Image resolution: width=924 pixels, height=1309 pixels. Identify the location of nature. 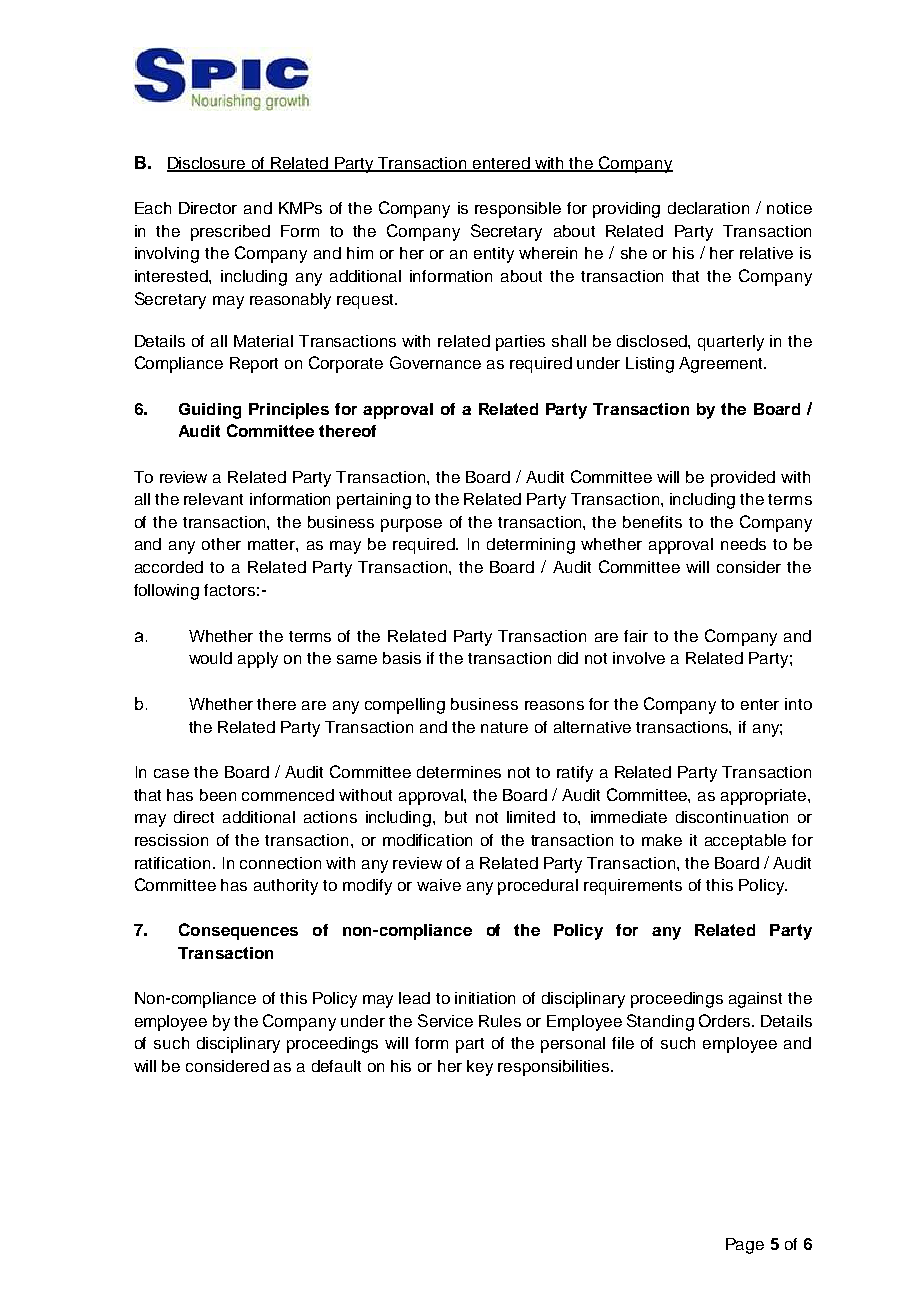
(504, 727).
